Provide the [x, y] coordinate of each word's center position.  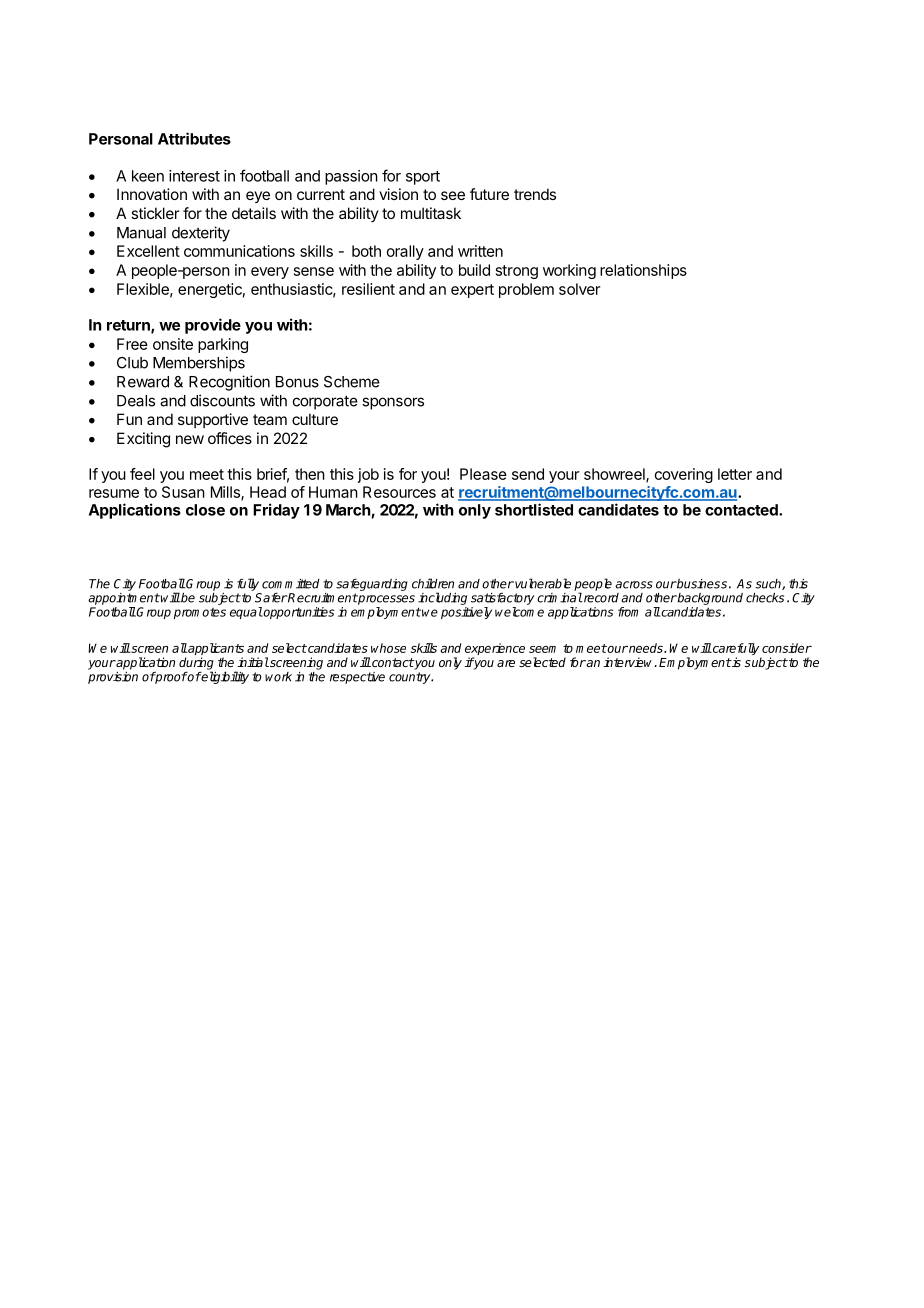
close [205, 510]
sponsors [393, 403]
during [196, 664]
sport [423, 178]
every [270, 273]
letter [735, 474]
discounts [222, 400]
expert [472, 291]
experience [495, 650]
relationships [643, 271]
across [634, 585]
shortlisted [534, 509]
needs [646, 648]
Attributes [194, 138]
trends [535, 194]
